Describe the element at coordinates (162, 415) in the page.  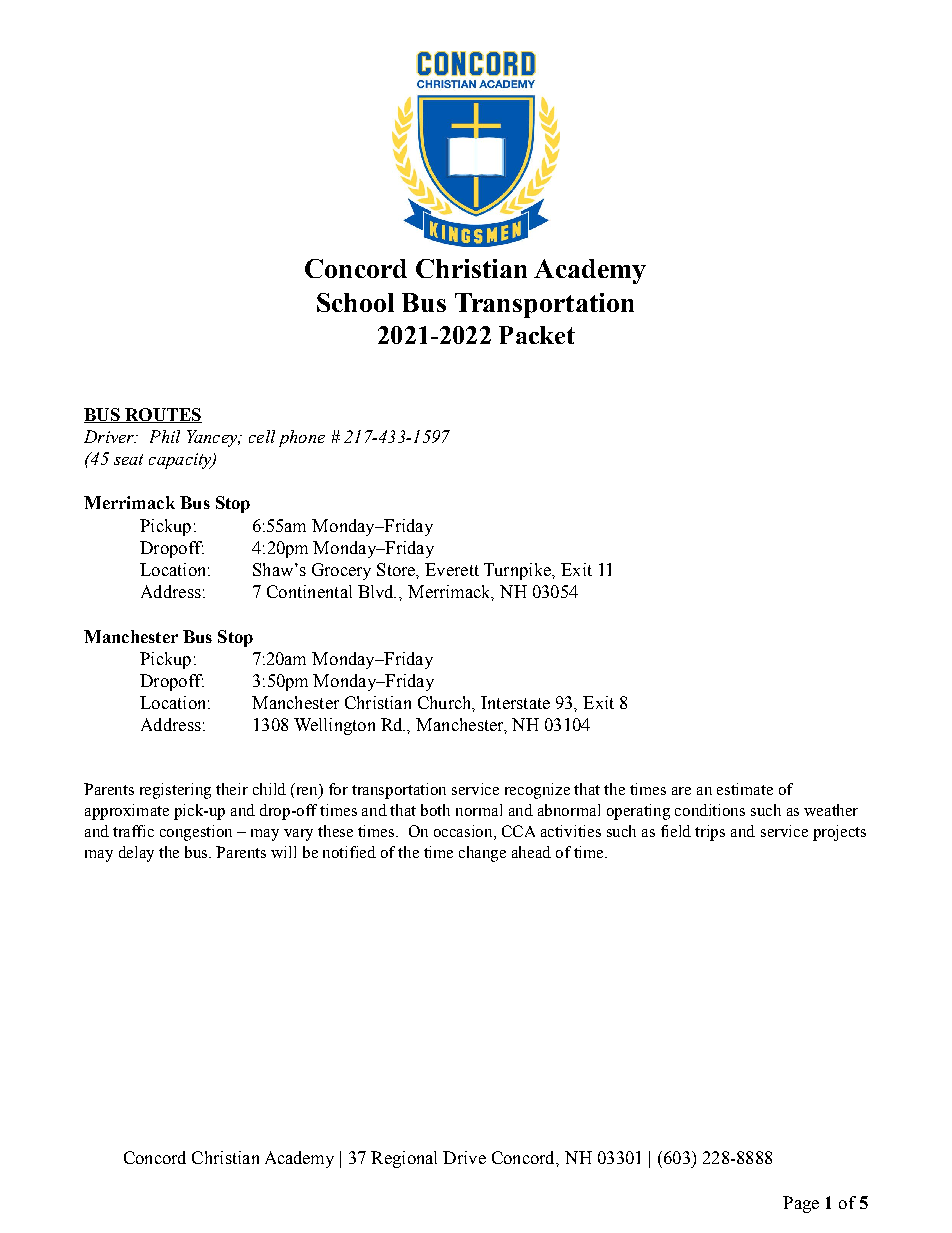
I see `ROUTES` at that location.
